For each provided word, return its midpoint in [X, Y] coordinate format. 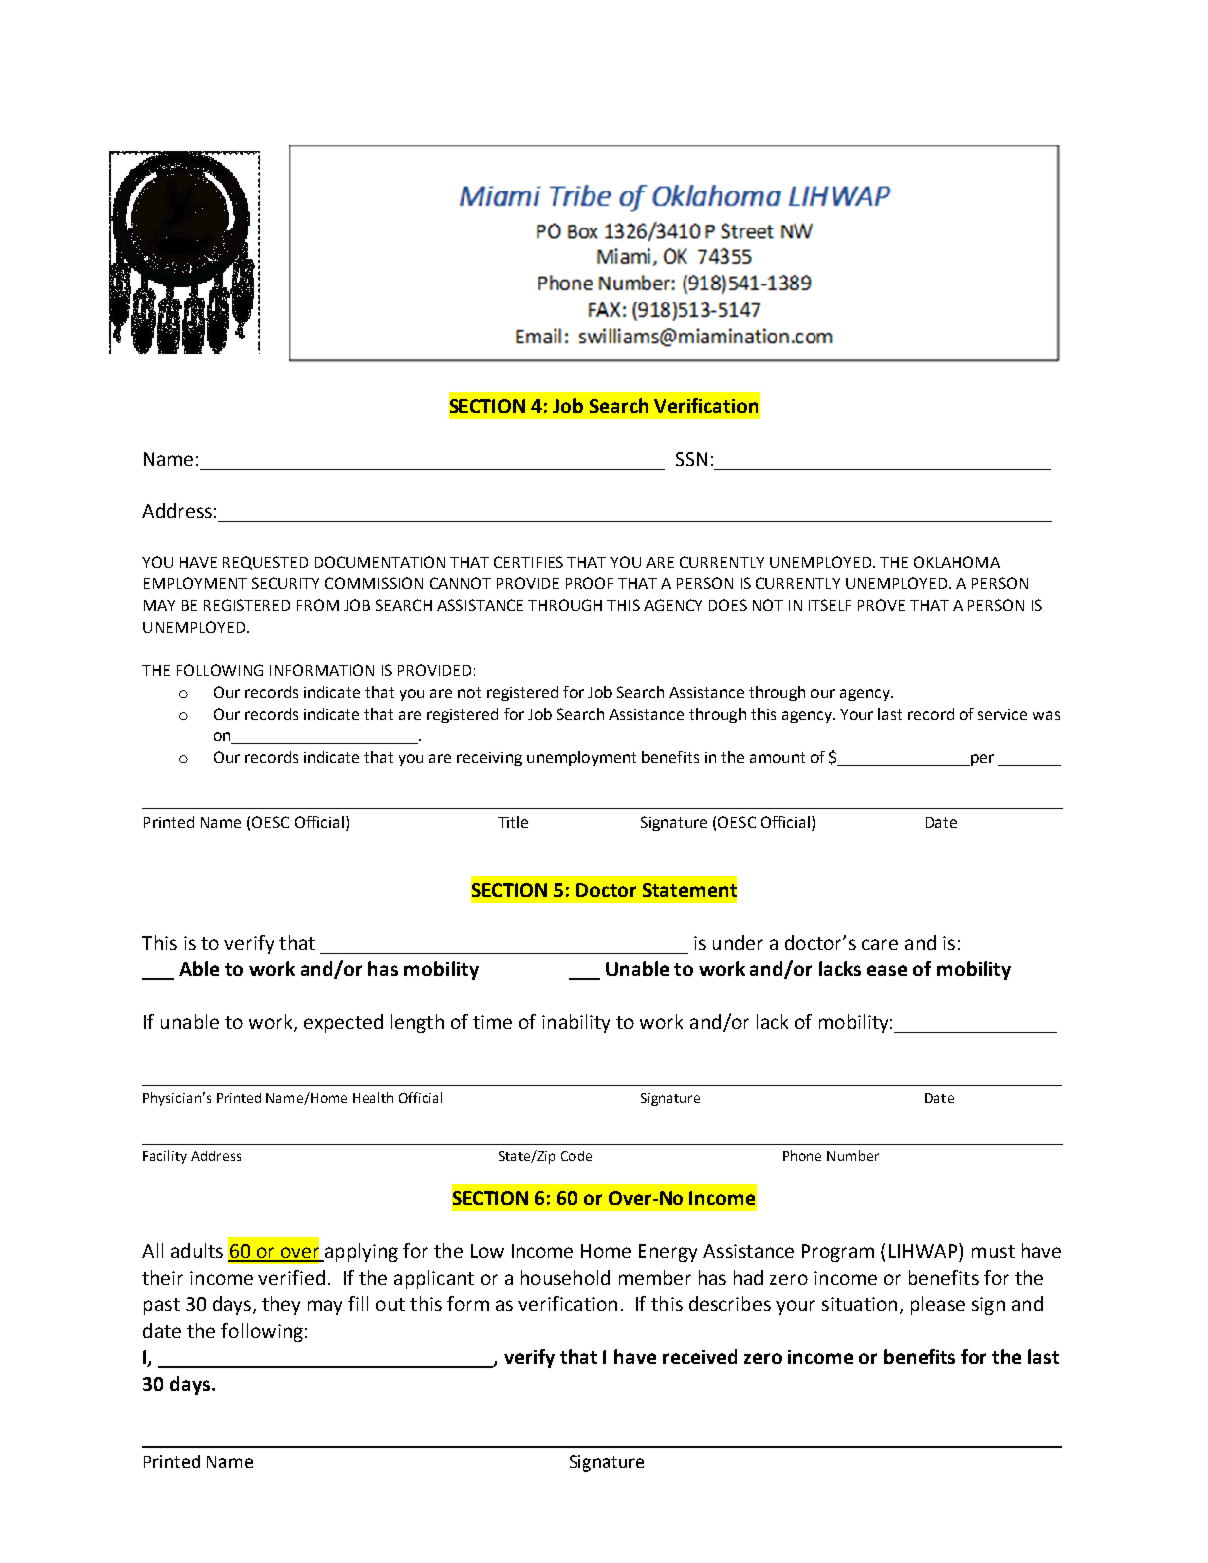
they [281, 1305]
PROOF [589, 583]
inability [576, 1023]
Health [373, 1097]
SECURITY [285, 583]
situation [859, 1304]
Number [853, 1155]
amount [777, 757]
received [700, 1356]
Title [513, 822]
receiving [489, 759]
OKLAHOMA [957, 562]
